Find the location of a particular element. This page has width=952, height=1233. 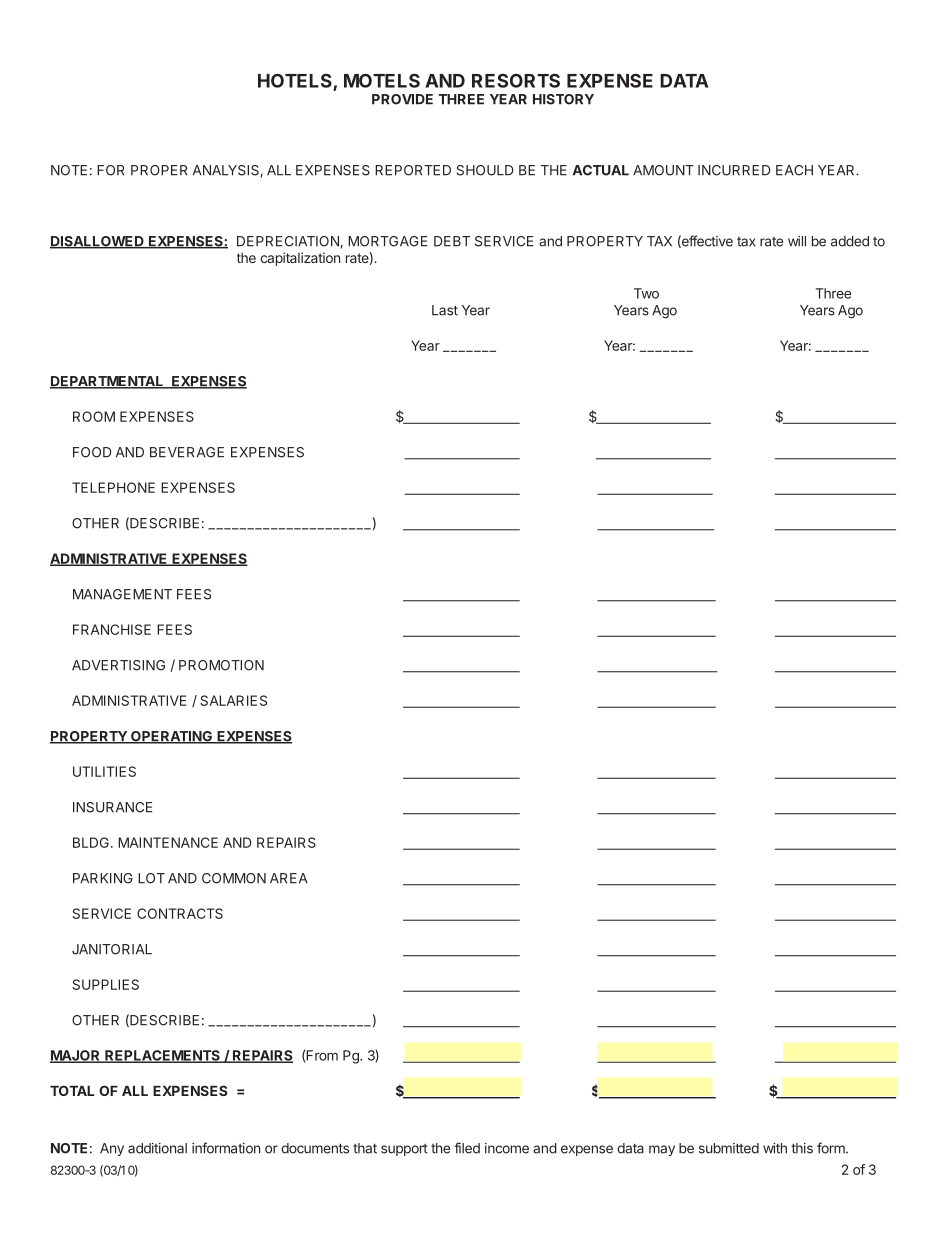

SALARIES is located at coordinates (233, 700).
